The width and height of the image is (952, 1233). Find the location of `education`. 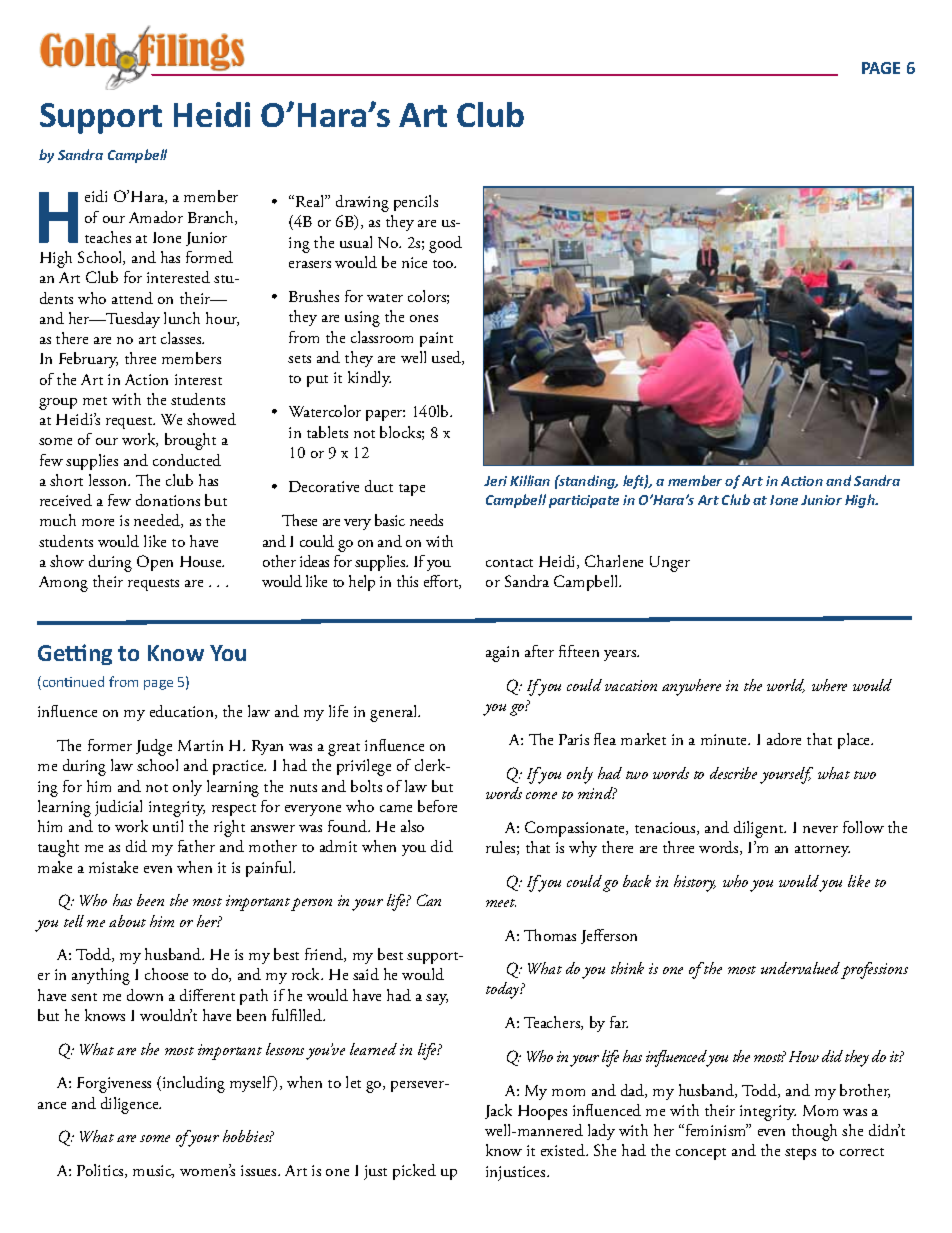

education is located at coordinates (183, 712).
